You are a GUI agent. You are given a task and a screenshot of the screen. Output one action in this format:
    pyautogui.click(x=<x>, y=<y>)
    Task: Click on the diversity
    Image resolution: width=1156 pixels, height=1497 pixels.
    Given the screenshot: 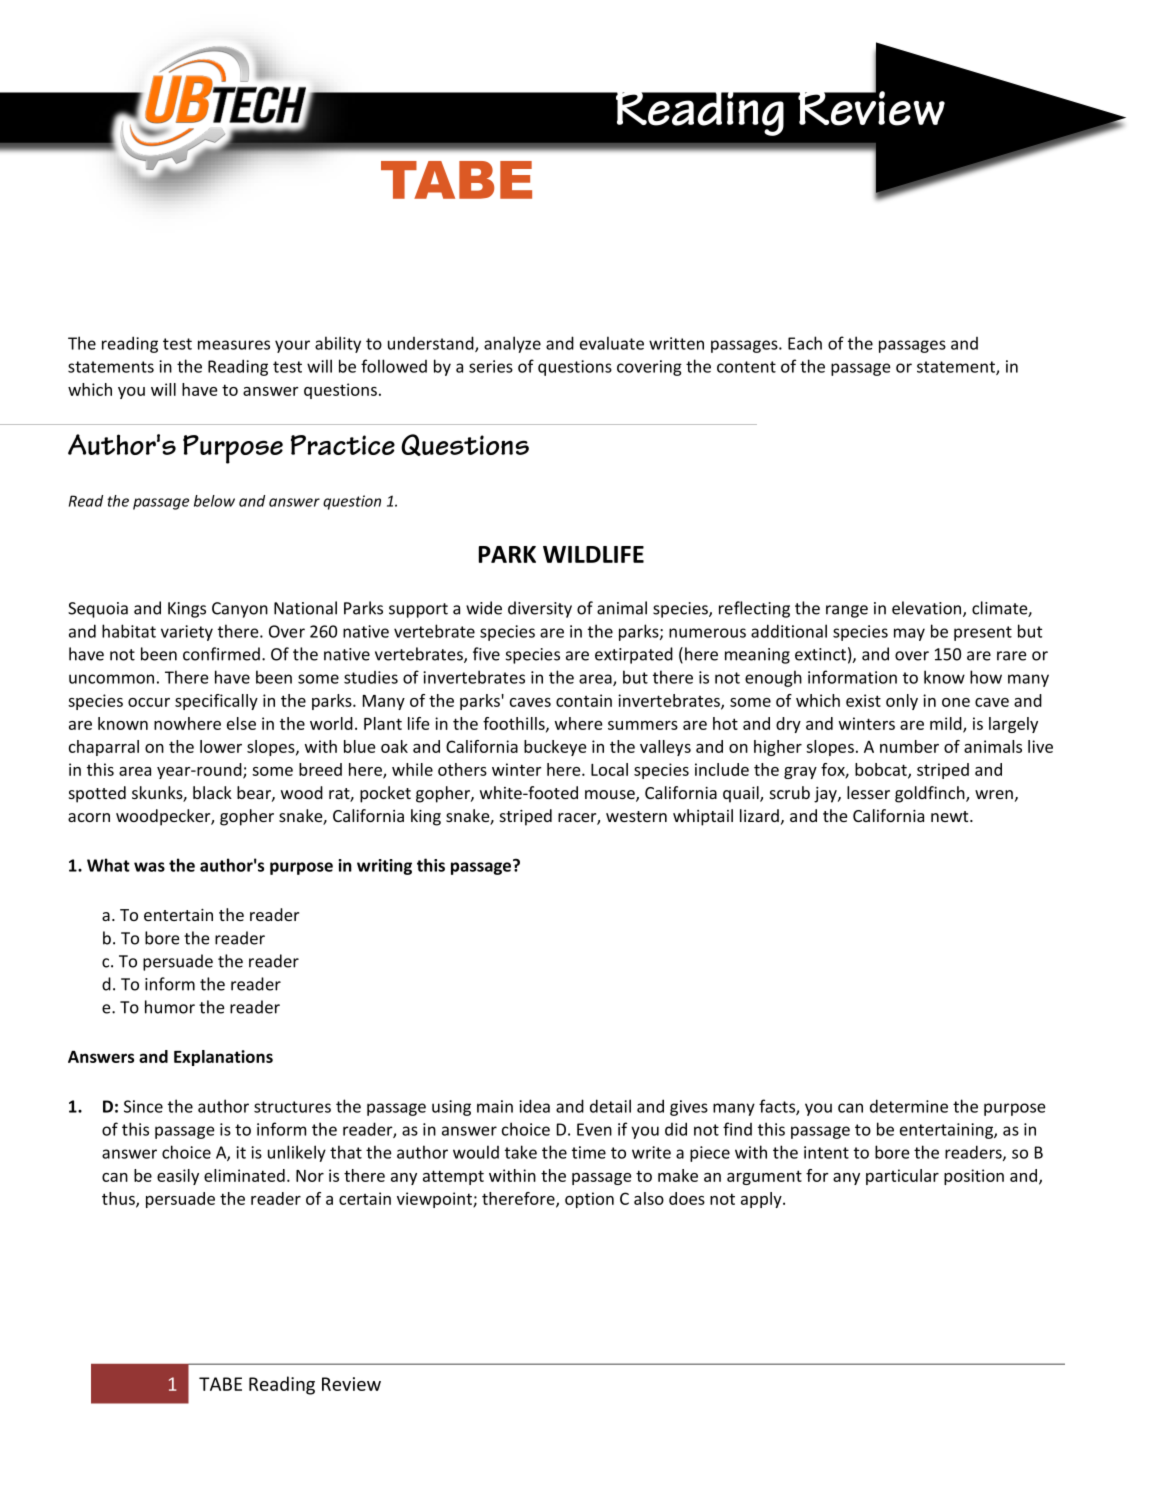 What is the action you would take?
    pyautogui.click(x=540, y=609)
